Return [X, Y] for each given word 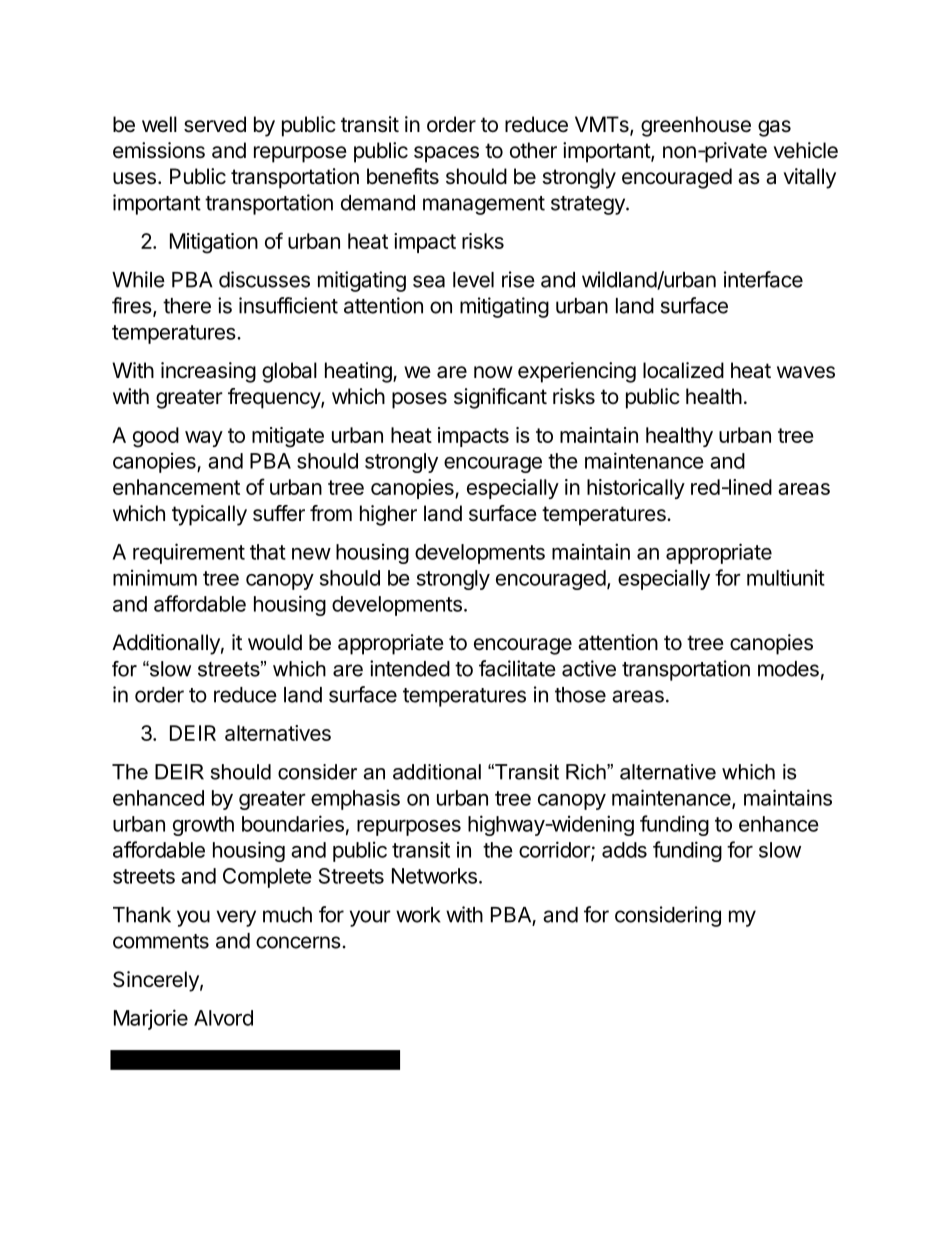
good [156, 437]
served [215, 124]
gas [774, 128]
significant [500, 398]
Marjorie [151, 1019]
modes [788, 669]
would [275, 642]
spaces [446, 154]
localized [683, 370]
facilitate [517, 668]
